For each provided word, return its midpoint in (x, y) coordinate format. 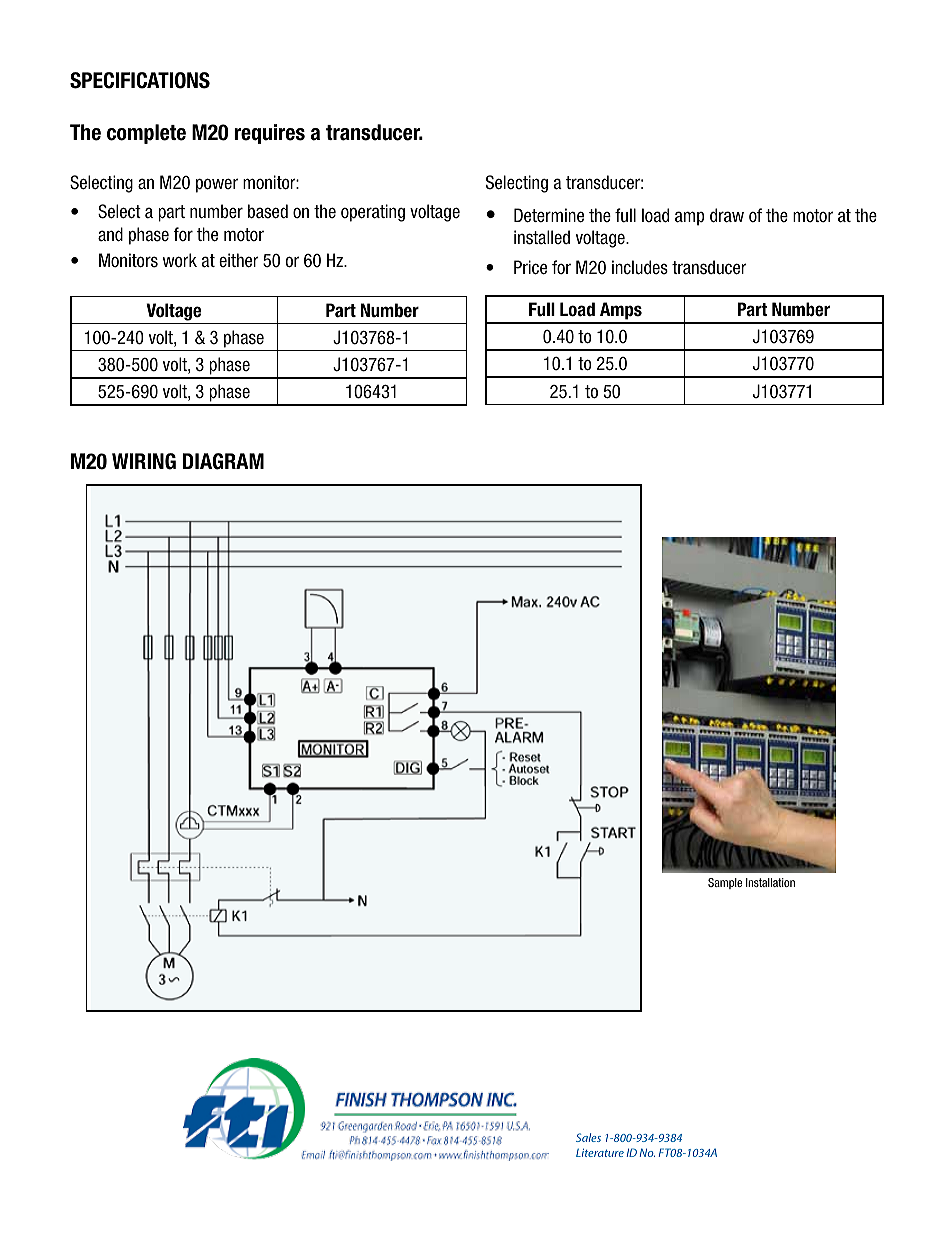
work (179, 260)
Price (530, 267)
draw (727, 215)
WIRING (144, 461)
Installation (770, 882)
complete (146, 134)
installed (542, 237)
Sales (588, 1137)
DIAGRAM (223, 461)
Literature (600, 1152)
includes (640, 267)
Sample (725, 883)
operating (373, 213)
